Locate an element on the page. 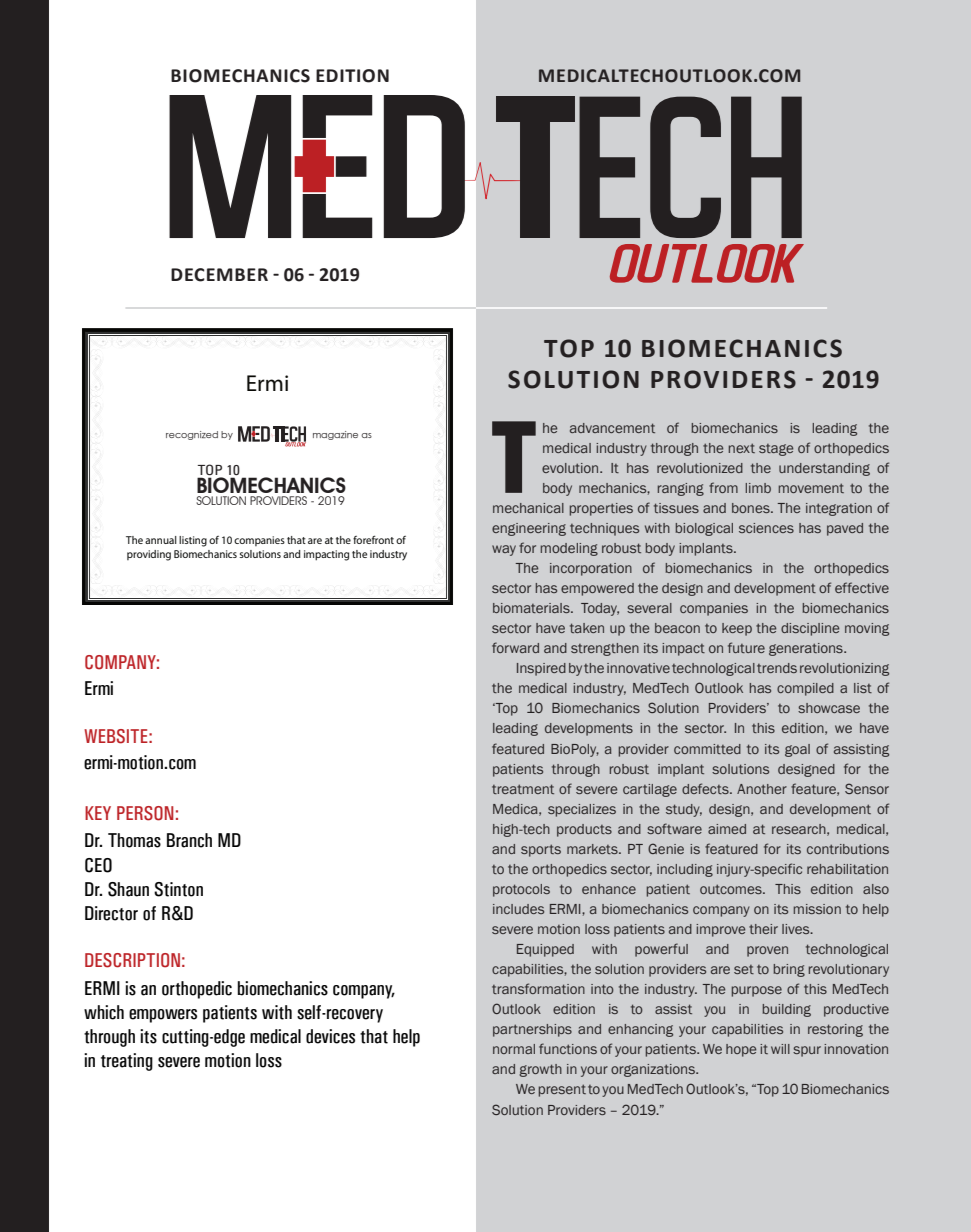 The width and height of the page is (971, 1232). Another is located at coordinates (762, 789).
